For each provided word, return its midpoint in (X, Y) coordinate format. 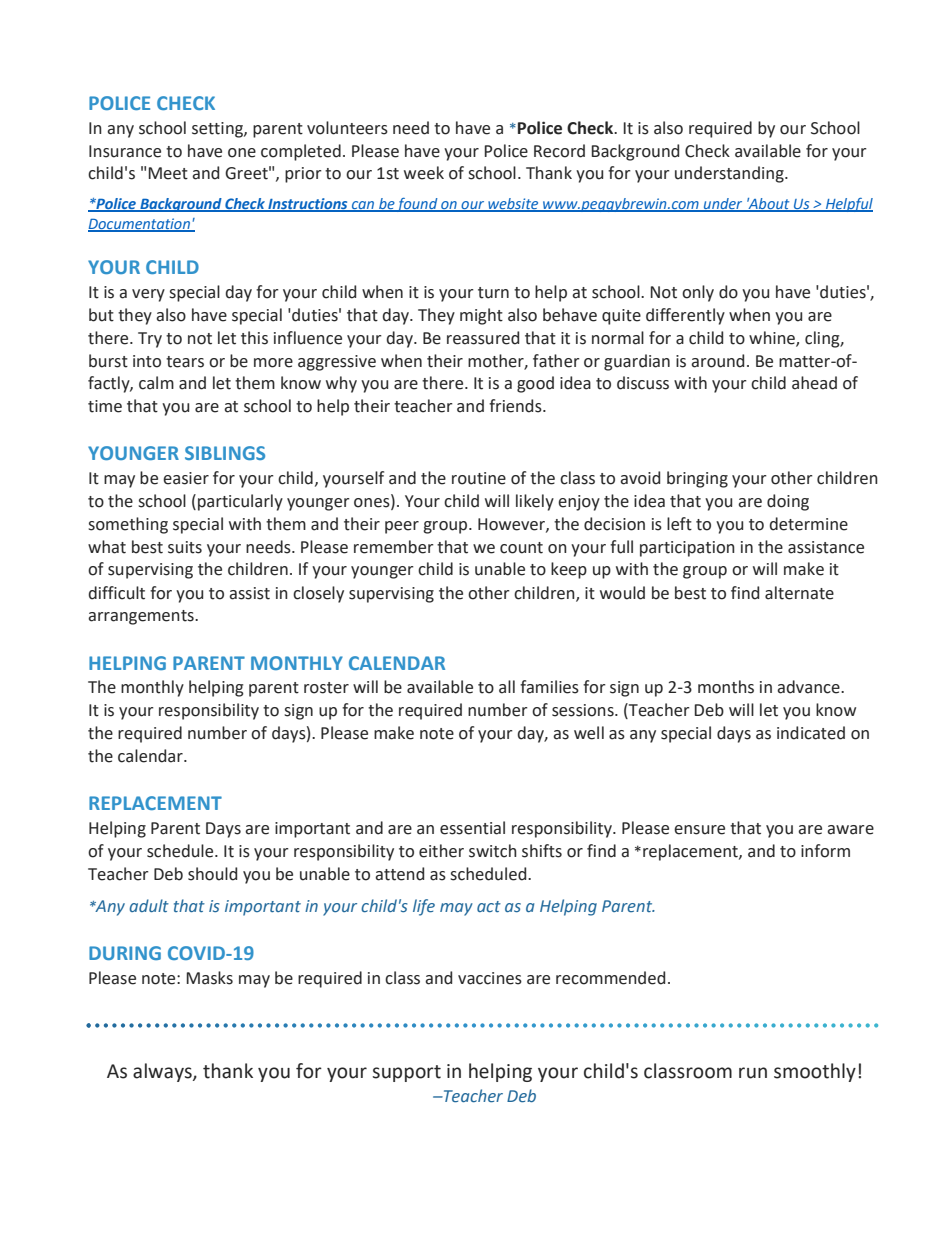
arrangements (142, 617)
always (163, 1072)
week (424, 173)
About (769, 204)
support (407, 1073)
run (753, 1073)
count (521, 548)
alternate (799, 593)
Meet (168, 173)
